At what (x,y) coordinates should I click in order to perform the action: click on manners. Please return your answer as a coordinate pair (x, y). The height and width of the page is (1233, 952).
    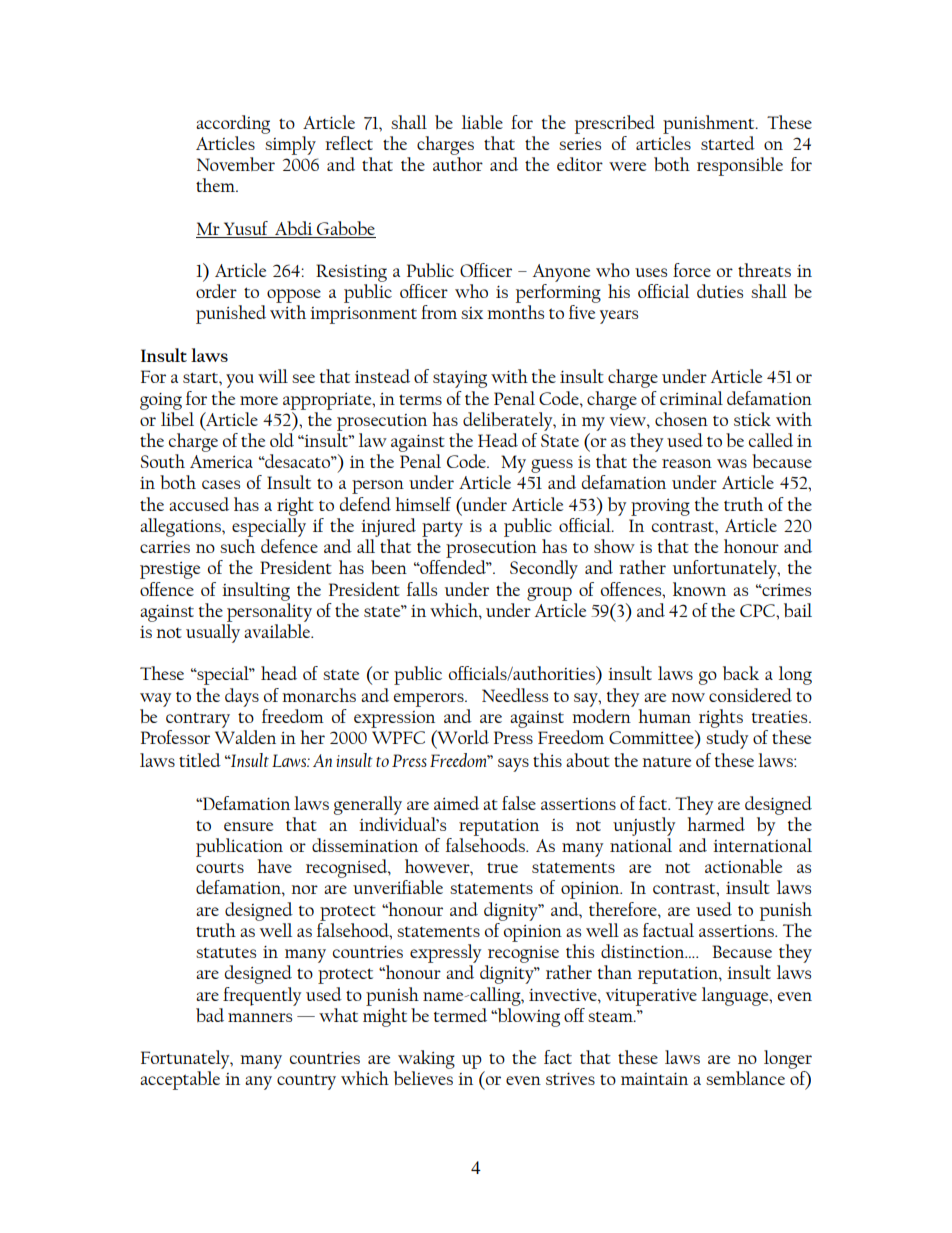
    Looking at the image, I should click on (260, 1017).
